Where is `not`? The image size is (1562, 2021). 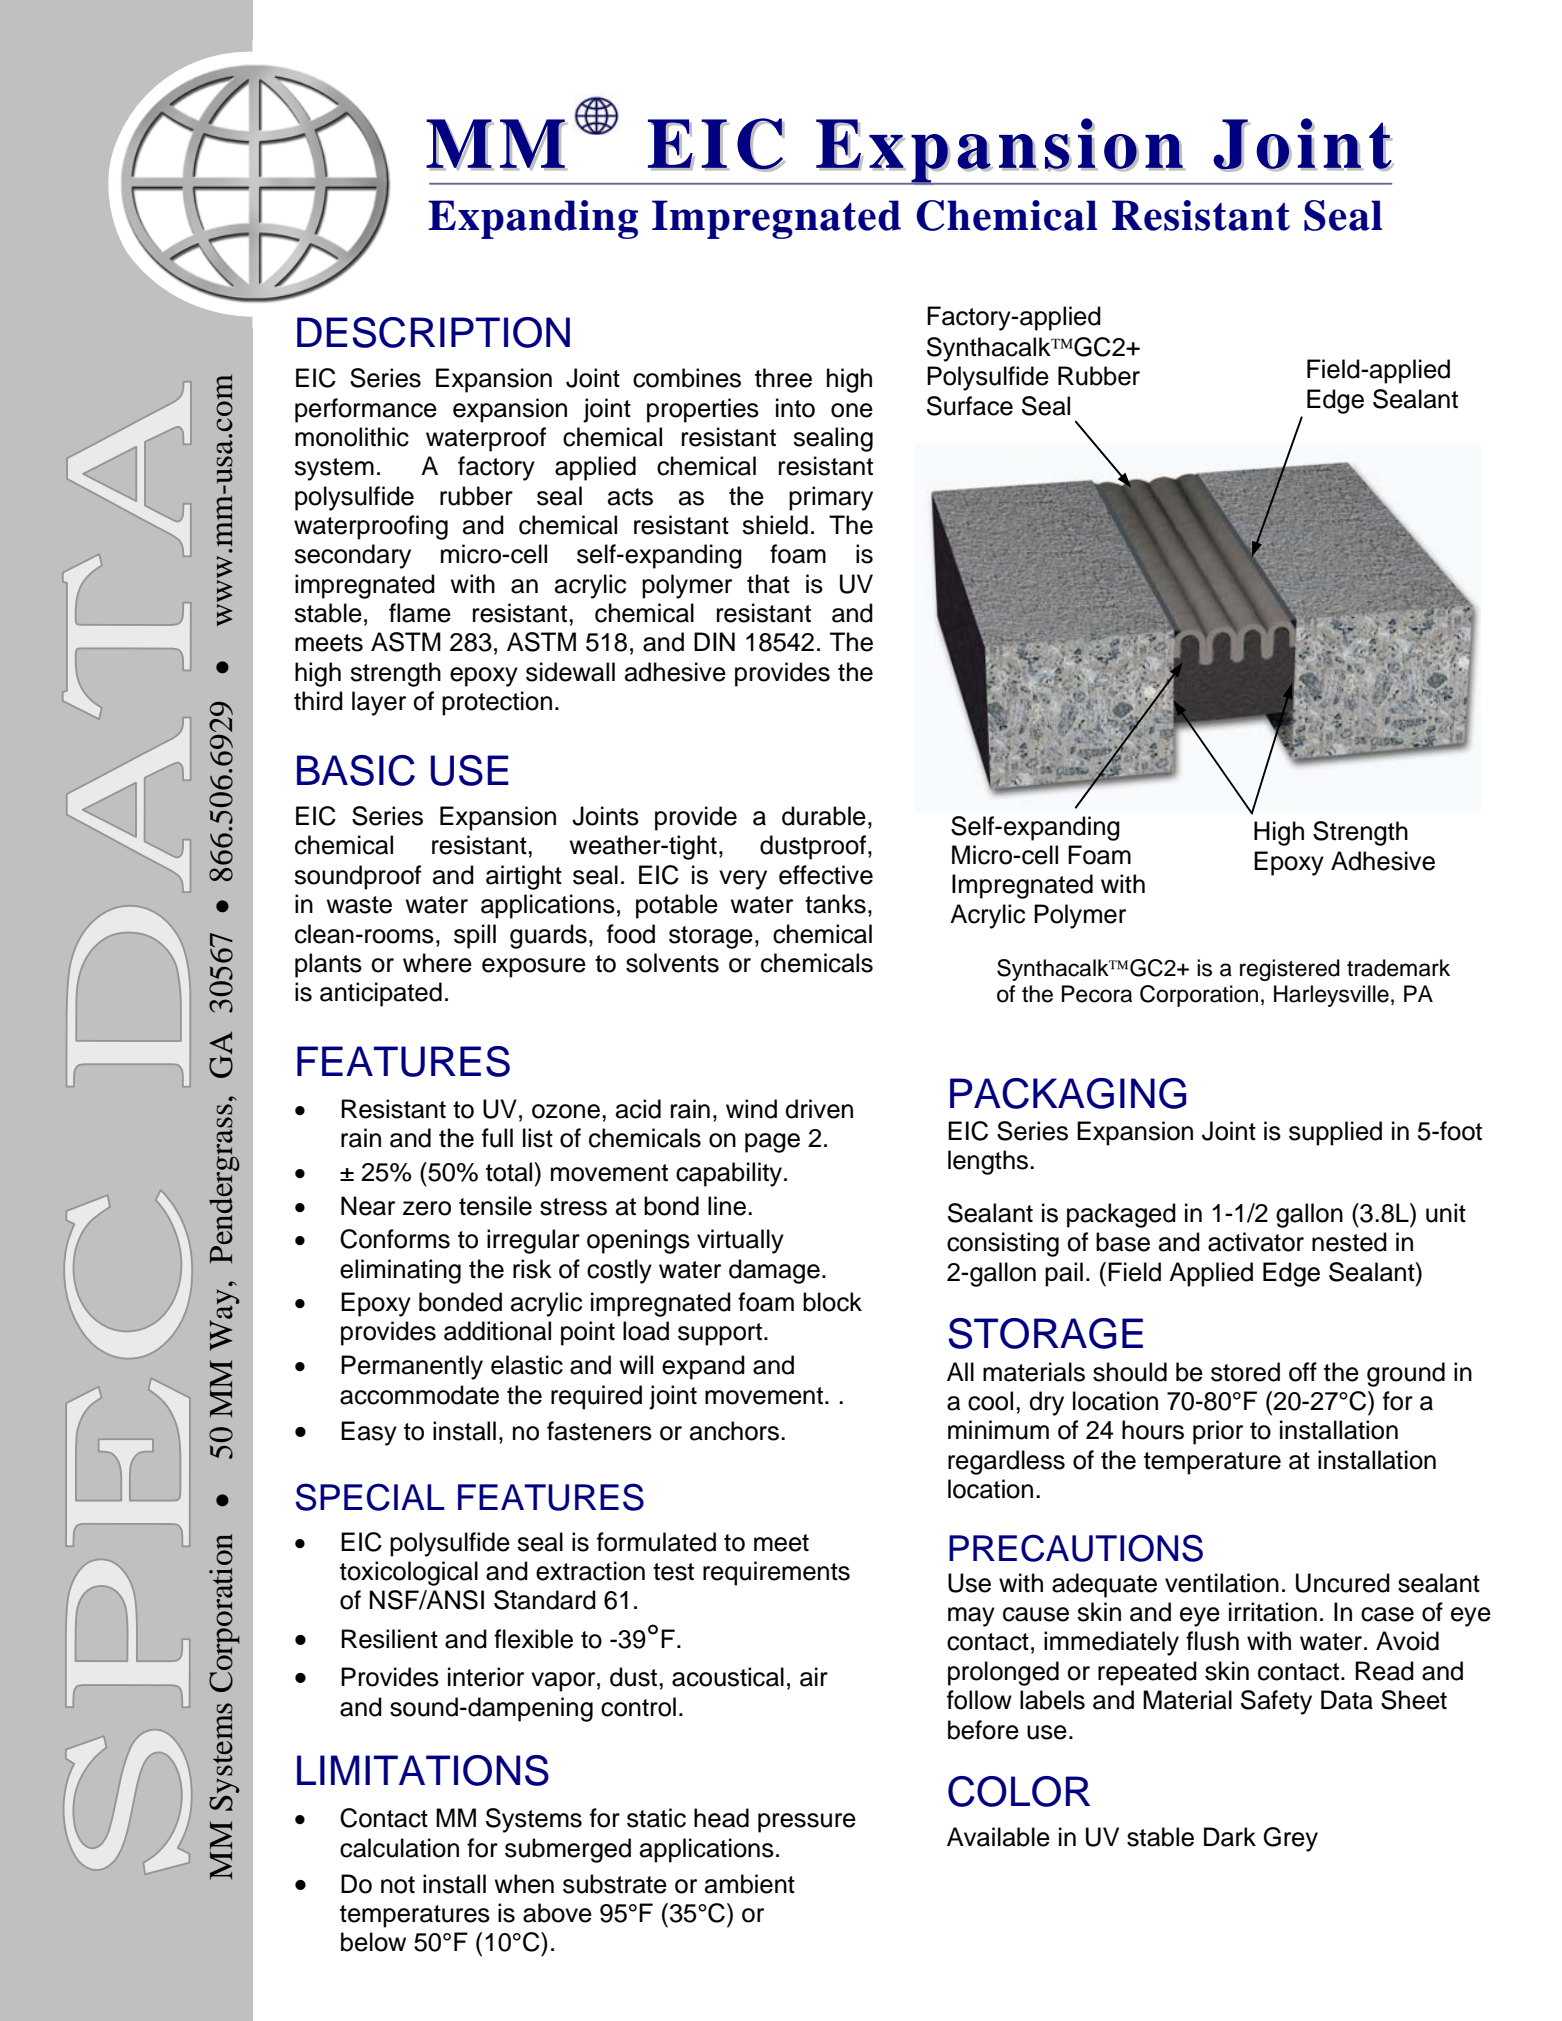 not is located at coordinates (398, 1885).
